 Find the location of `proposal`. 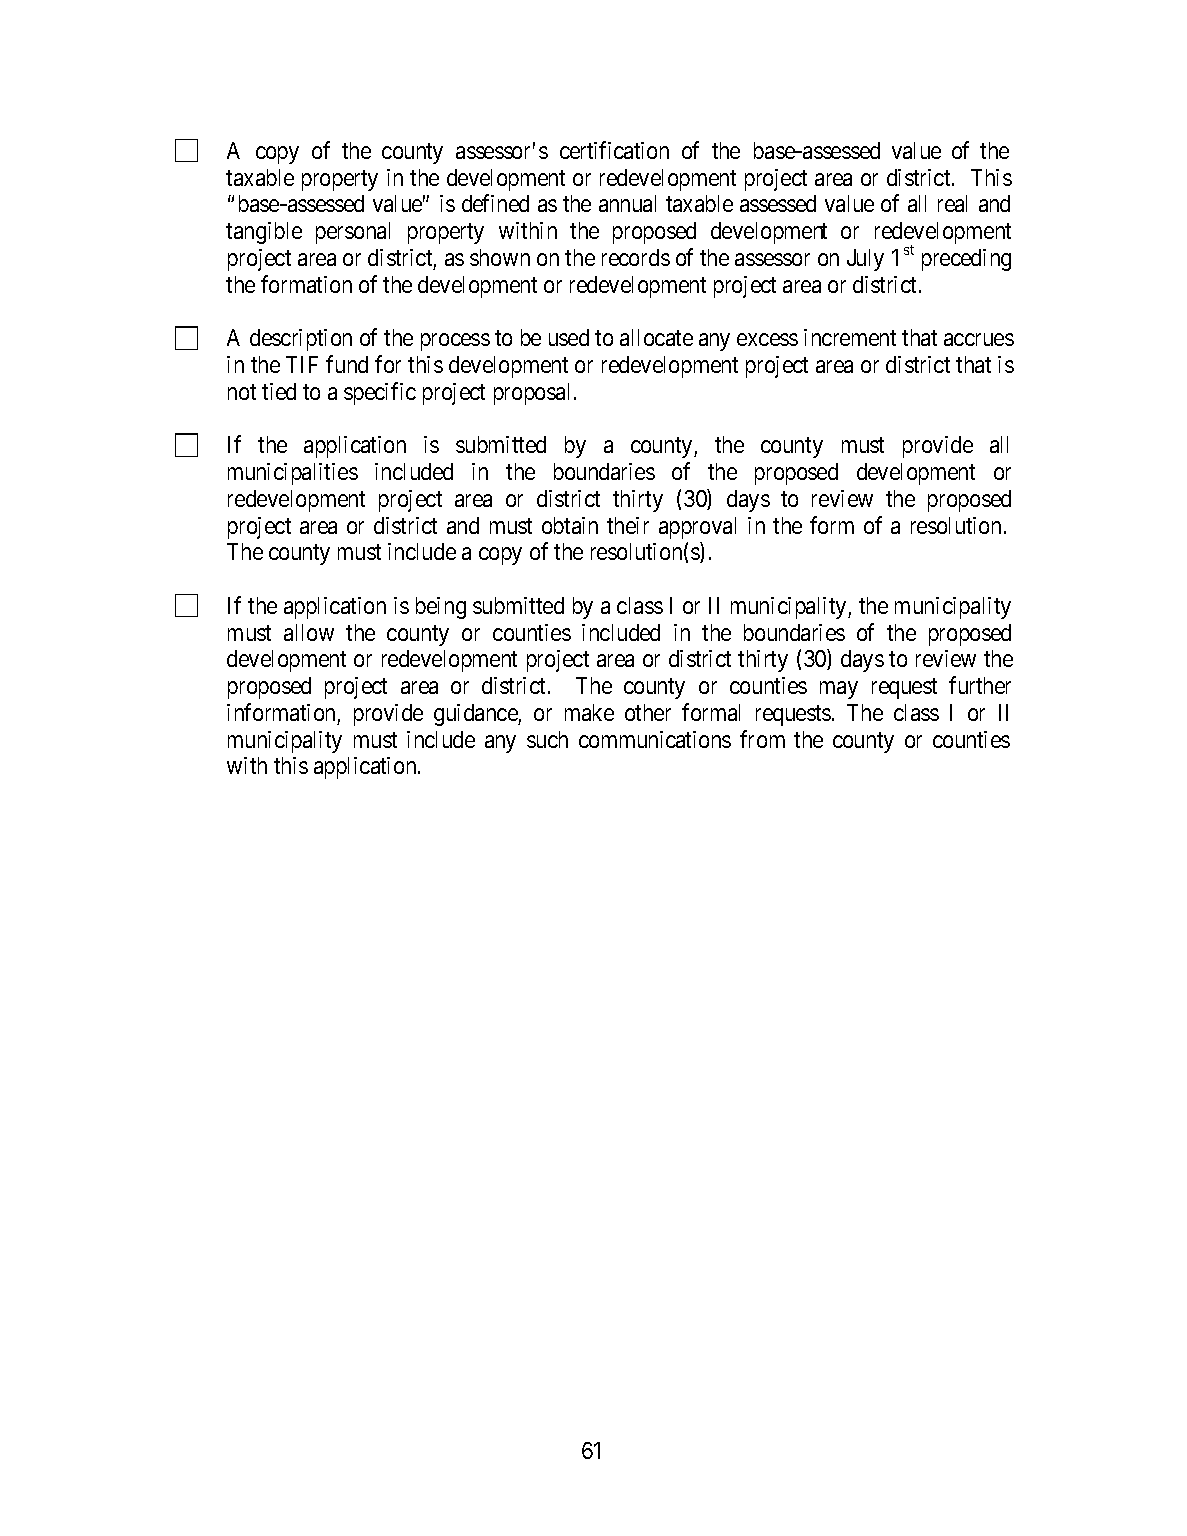

proposal is located at coordinates (534, 394).
